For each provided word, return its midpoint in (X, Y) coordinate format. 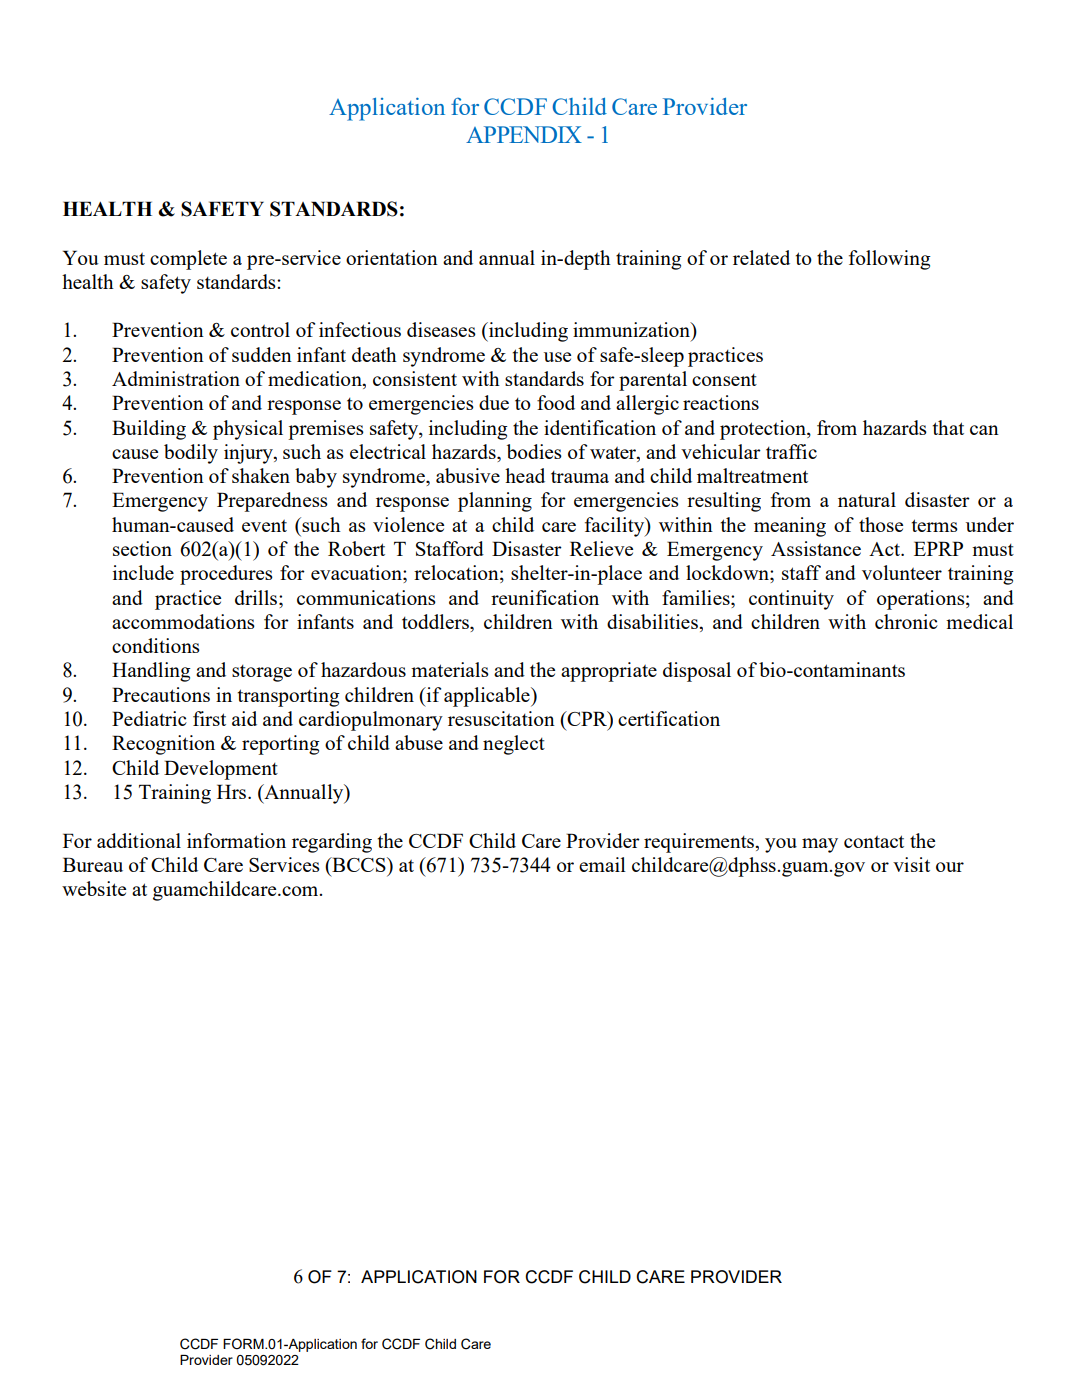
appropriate (609, 672)
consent (724, 380)
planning (495, 502)
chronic (906, 621)
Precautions (161, 694)
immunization (632, 329)
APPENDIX (524, 134)
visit (911, 864)
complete (188, 260)
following (890, 260)
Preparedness (272, 502)
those (881, 524)
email (602, 864)
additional (139, 840)
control (260, 329)
